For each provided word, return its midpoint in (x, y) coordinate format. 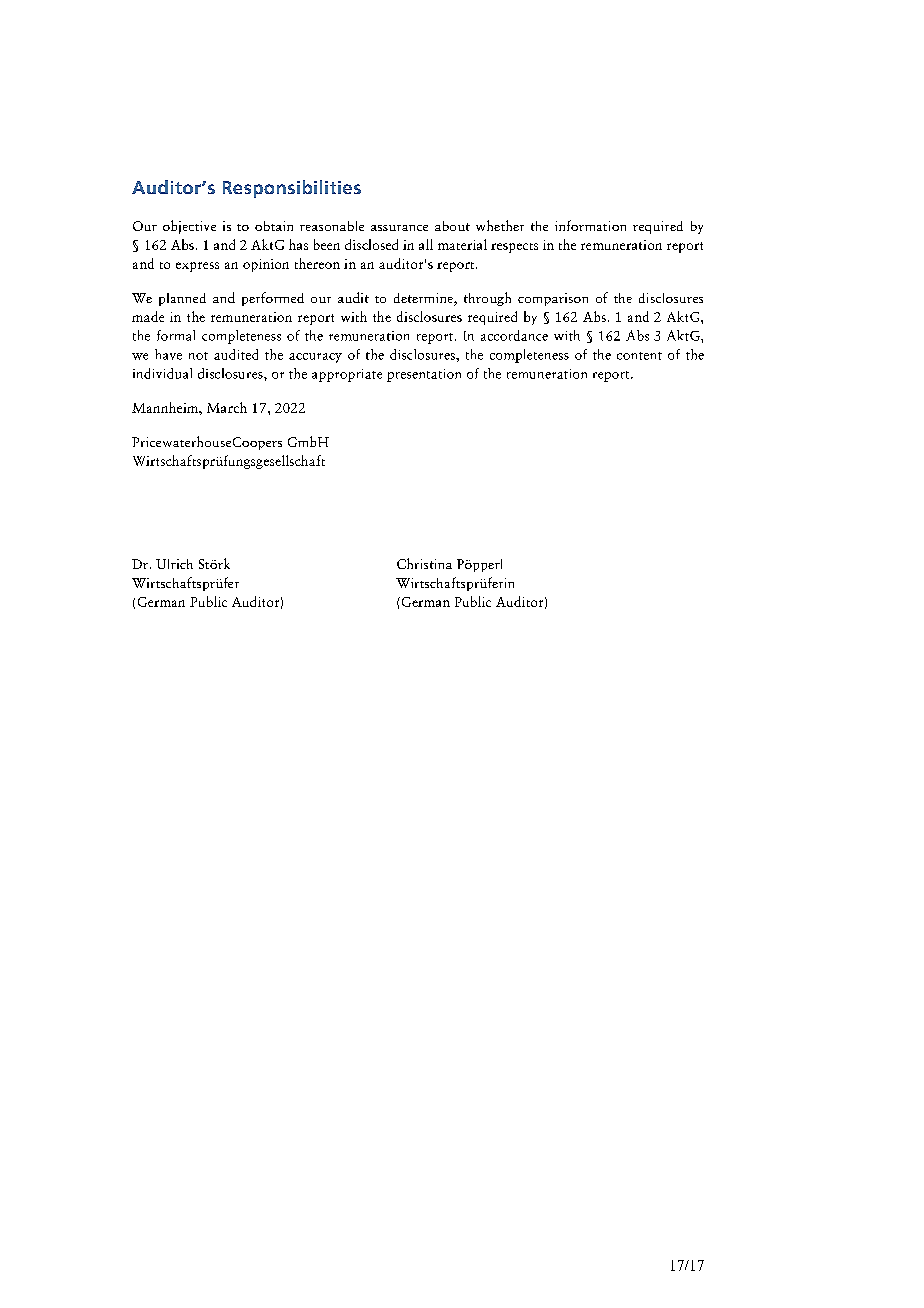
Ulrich (174, 564)
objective (189, 227)
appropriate (347, 375)
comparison (553, 299)
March (227, 407)
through (487, 299)
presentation (424, 375)
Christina (424, 563)
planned (182, 299)
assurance (399, 228)
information (590, 225)
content (639, 356)
